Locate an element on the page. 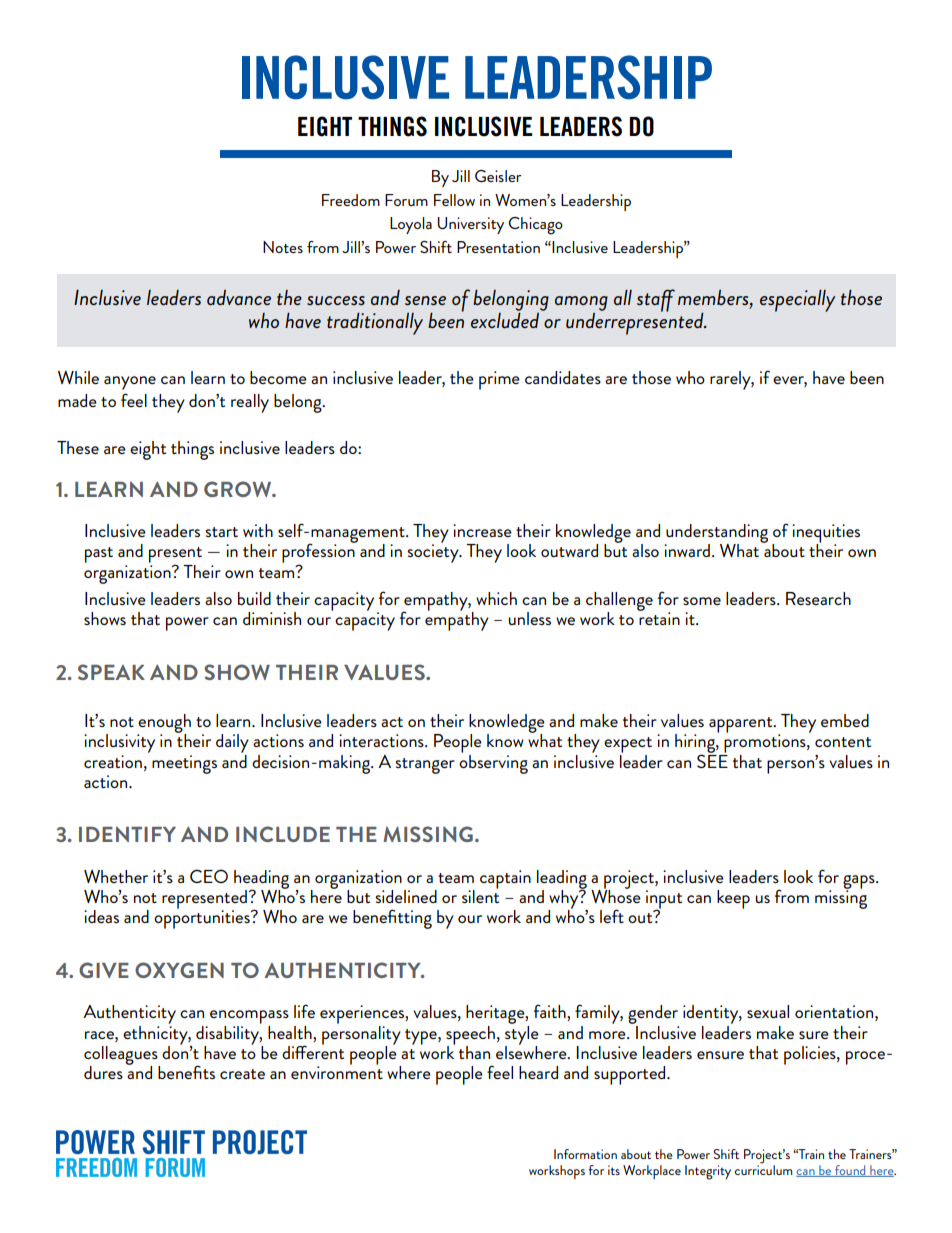 The width and height of the document is (952, 1233). especially is located at coordinates (797, 300).
